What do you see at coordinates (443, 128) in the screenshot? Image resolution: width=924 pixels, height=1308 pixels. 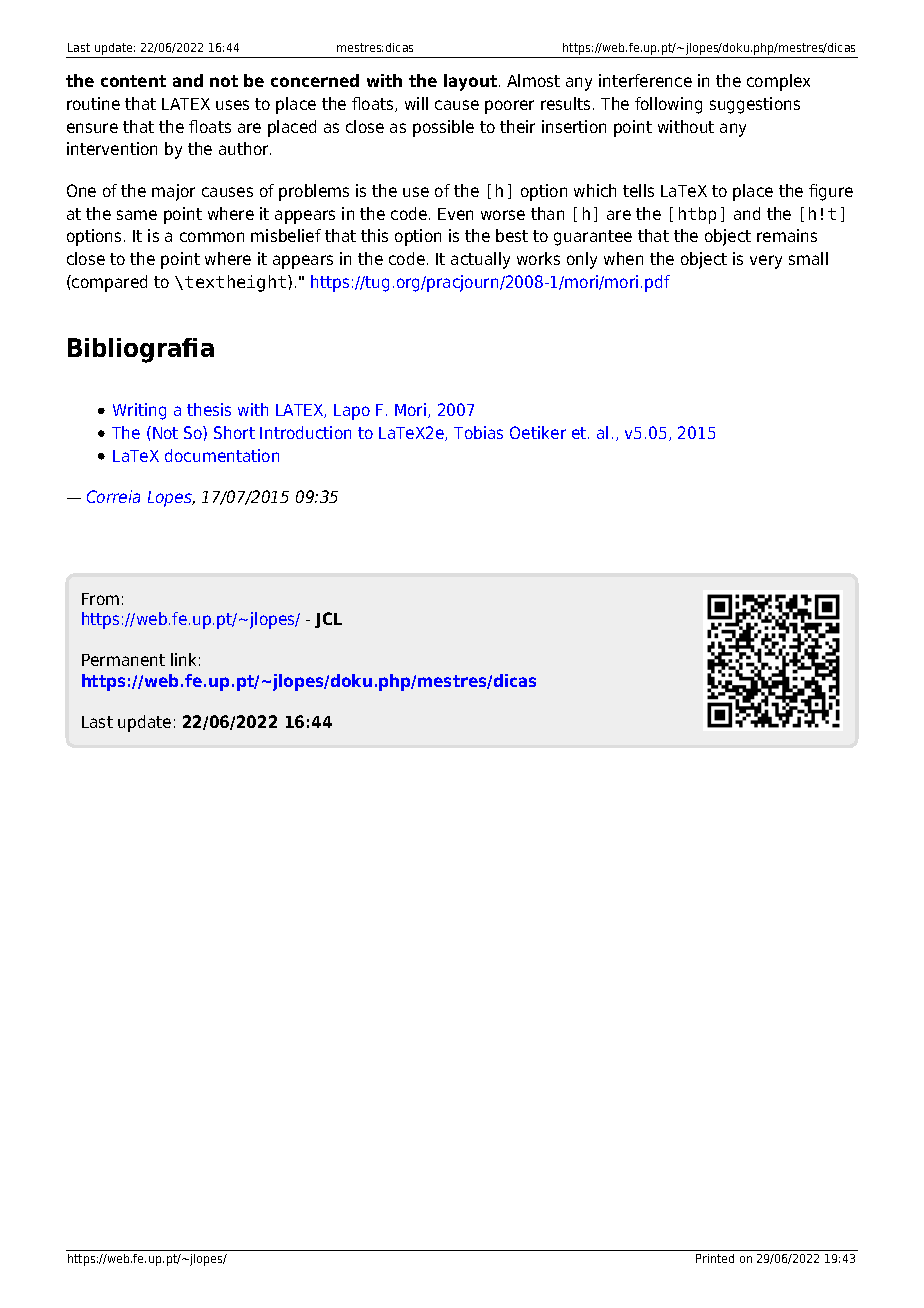 I see `possible` at bounding box center [443, 128].
